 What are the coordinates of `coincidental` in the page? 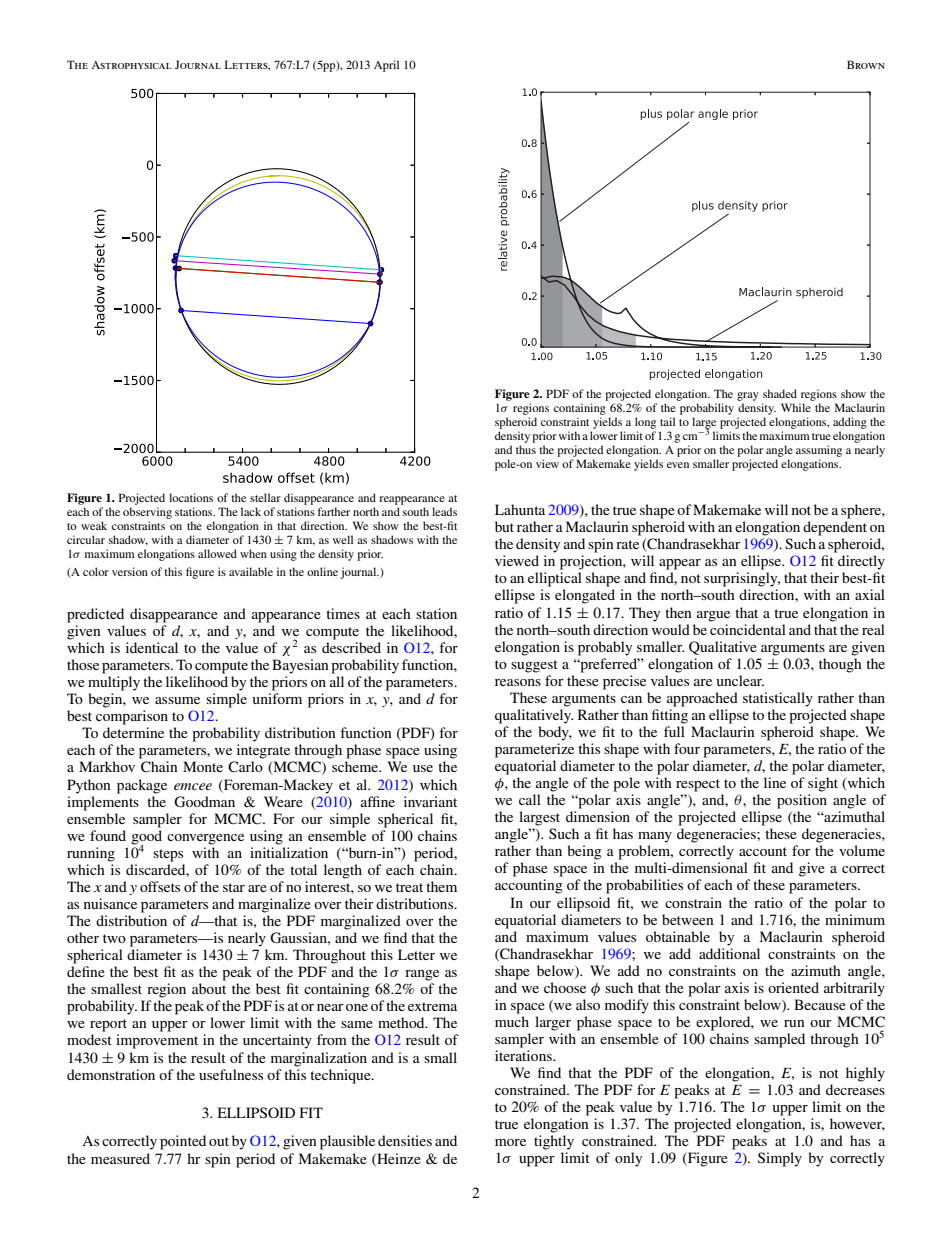 It's located at (748, 629).
